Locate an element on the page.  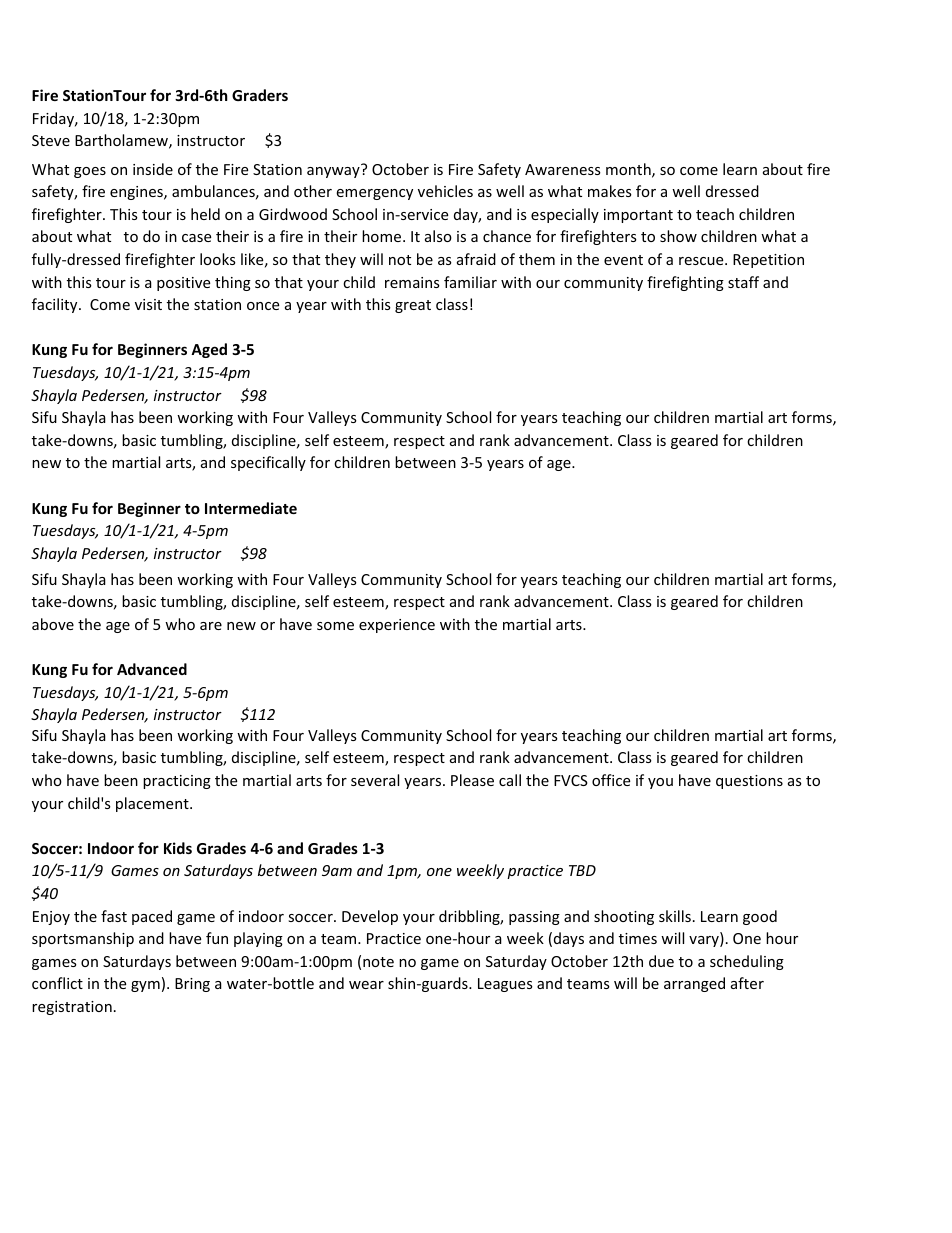
experience is located at coordinates (397, 626).
